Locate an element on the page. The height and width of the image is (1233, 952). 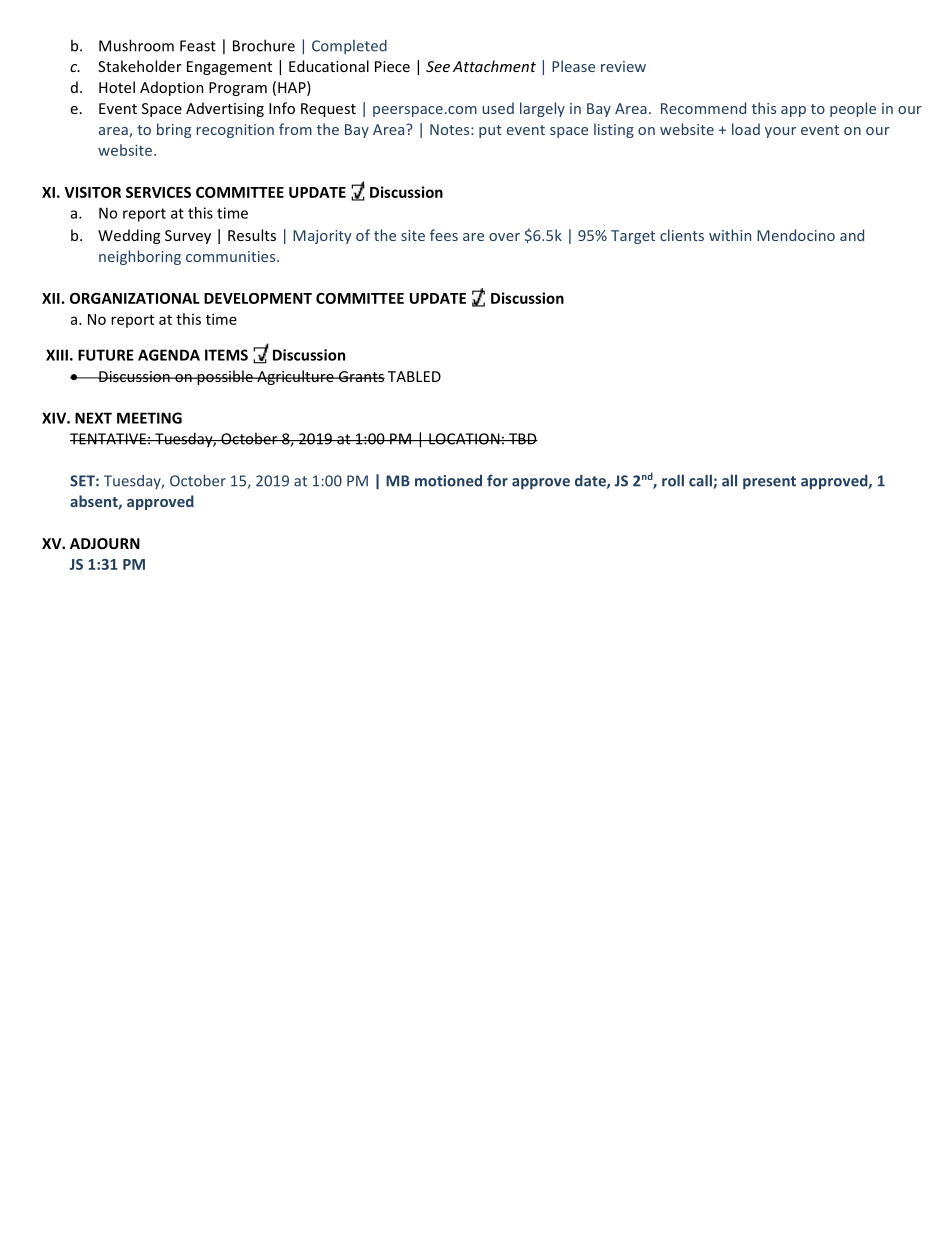
put is located at coordinates (490, 131).
